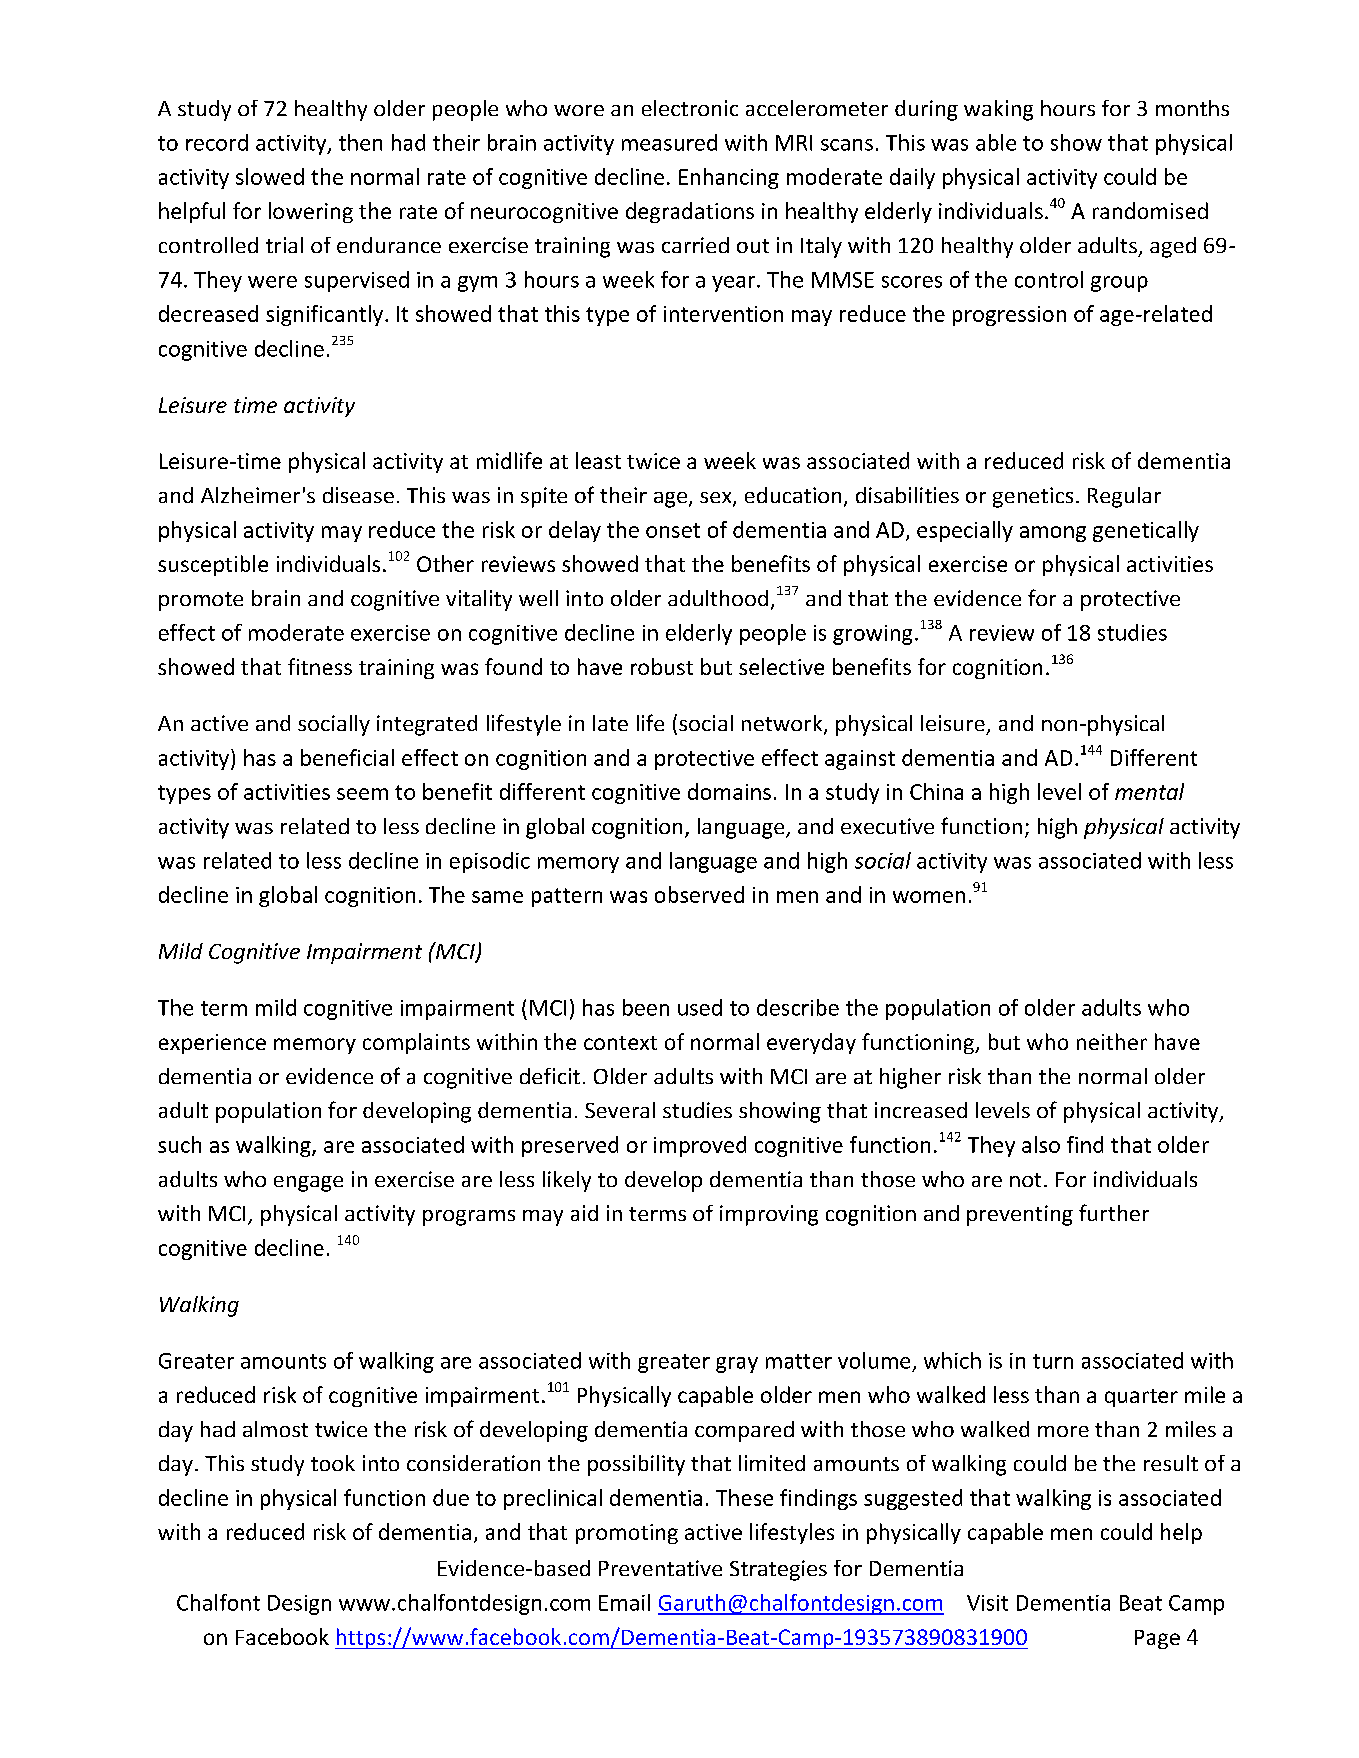 The image size is (1359, 1758). Describe the element at coordinates (1149, 791) in the image. I see `mental` at that location.
